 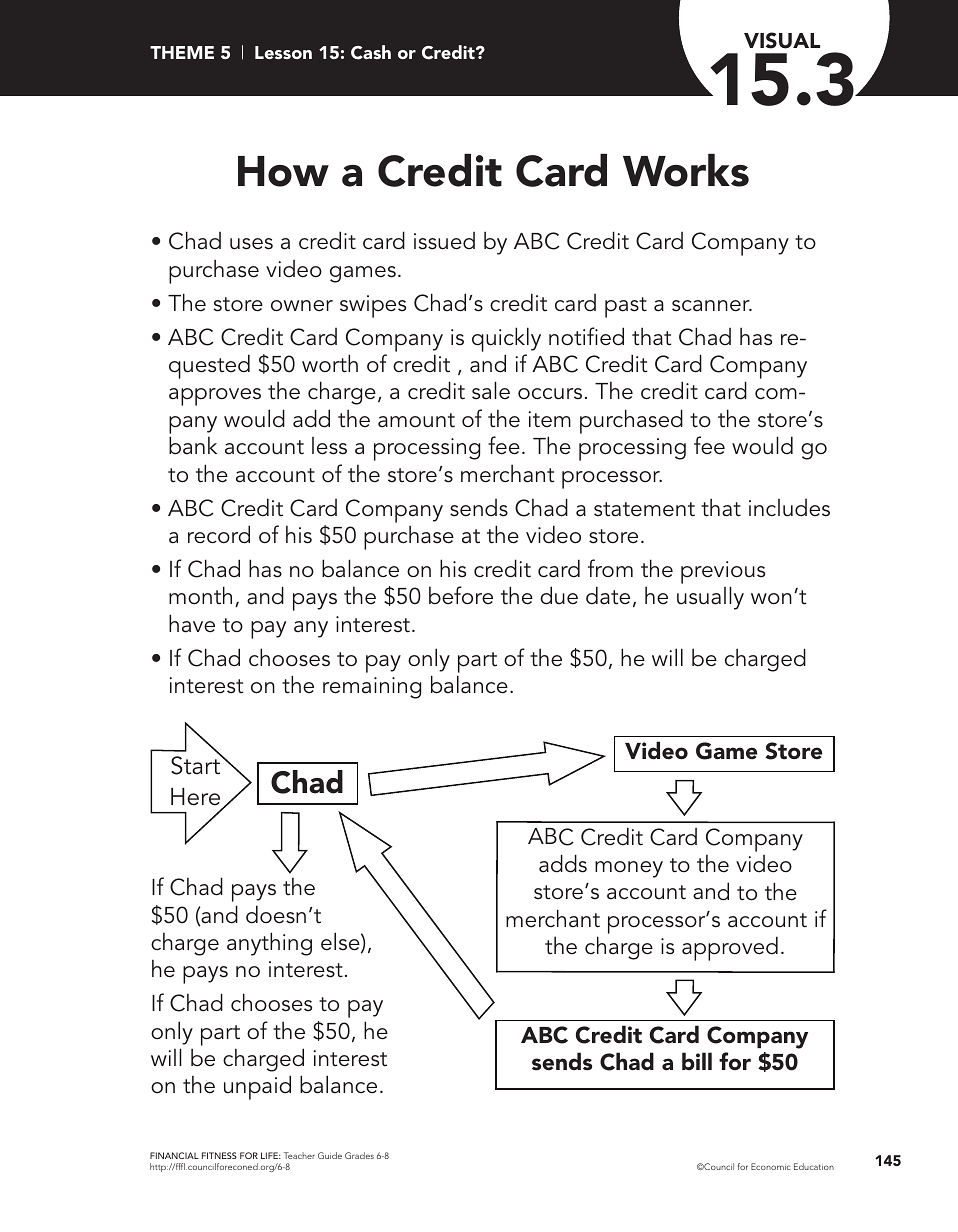 What do you see at coordinates (491, 390) in the image?
I see `sale` at bounding box center [491, 390].
